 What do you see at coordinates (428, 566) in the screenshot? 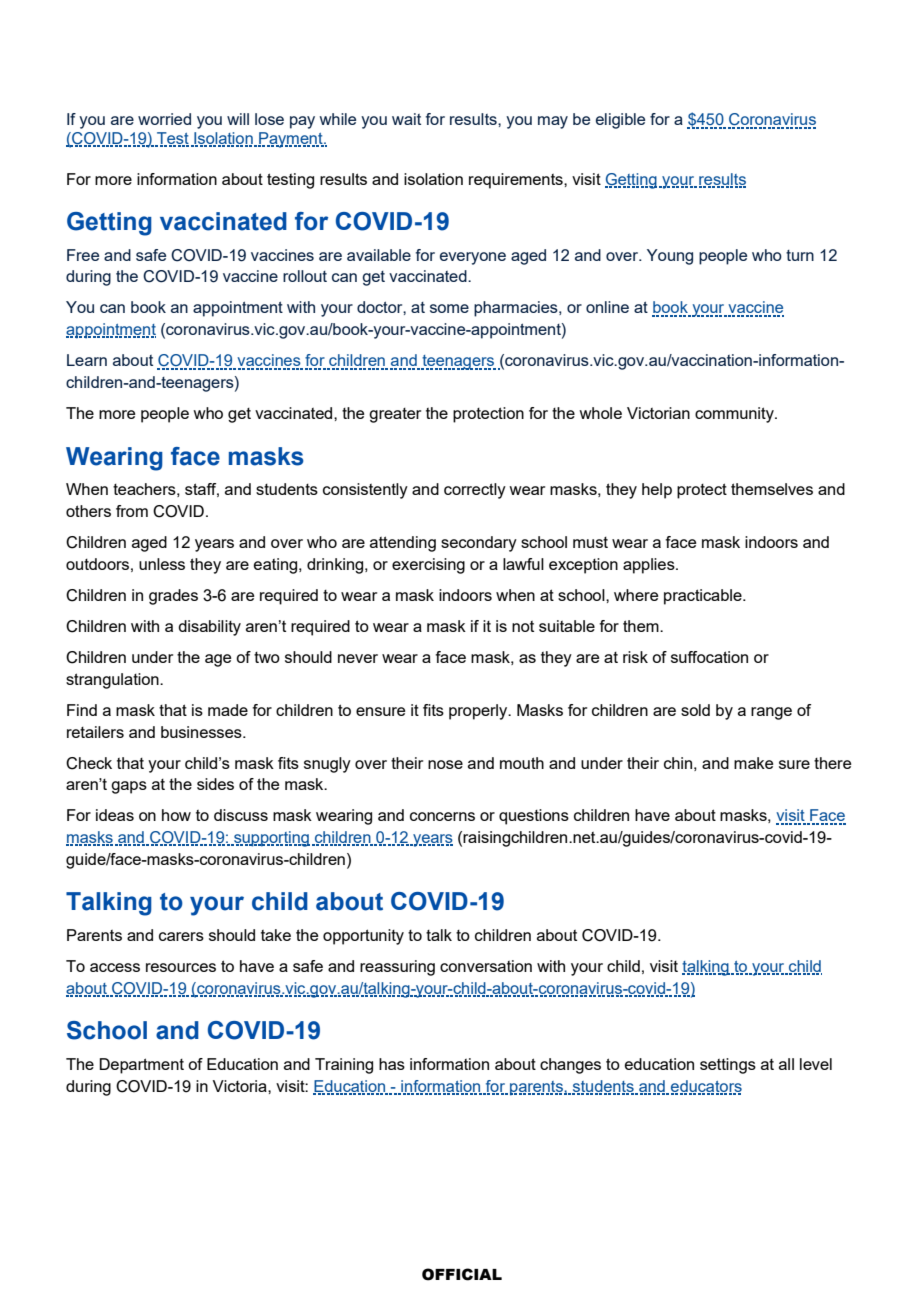
I see `exercising` at bounding box center [428, 566].
